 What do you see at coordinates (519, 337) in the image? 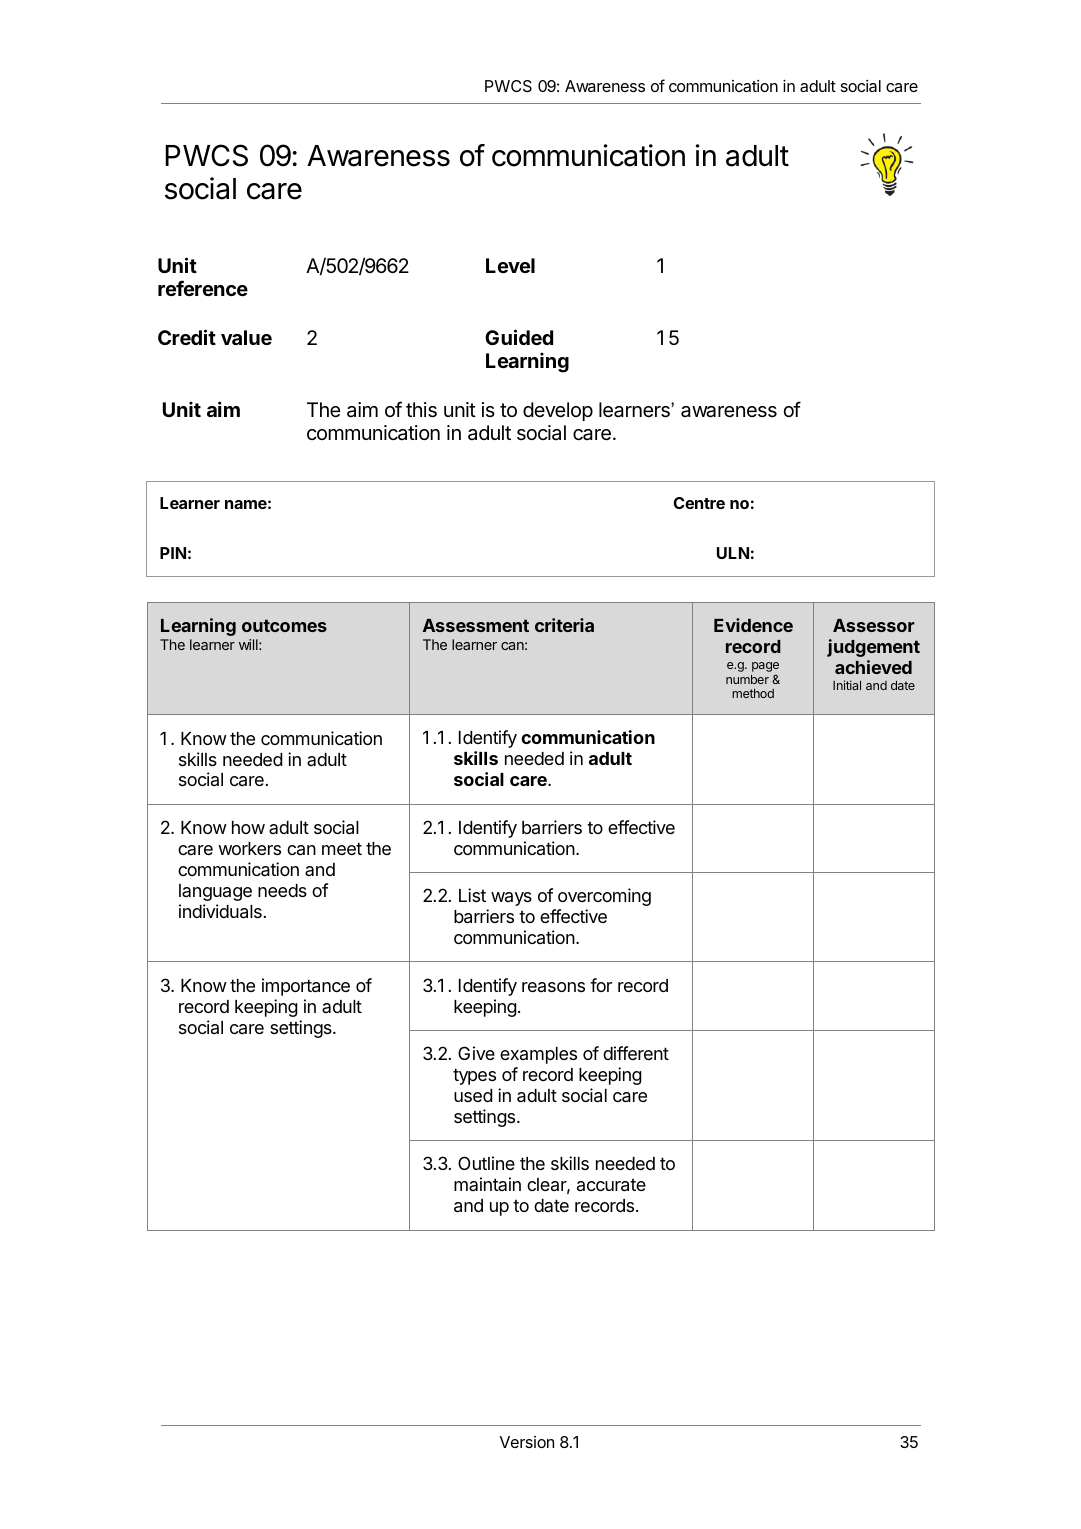
I see `Guided` at bounding box center [519, 337].
